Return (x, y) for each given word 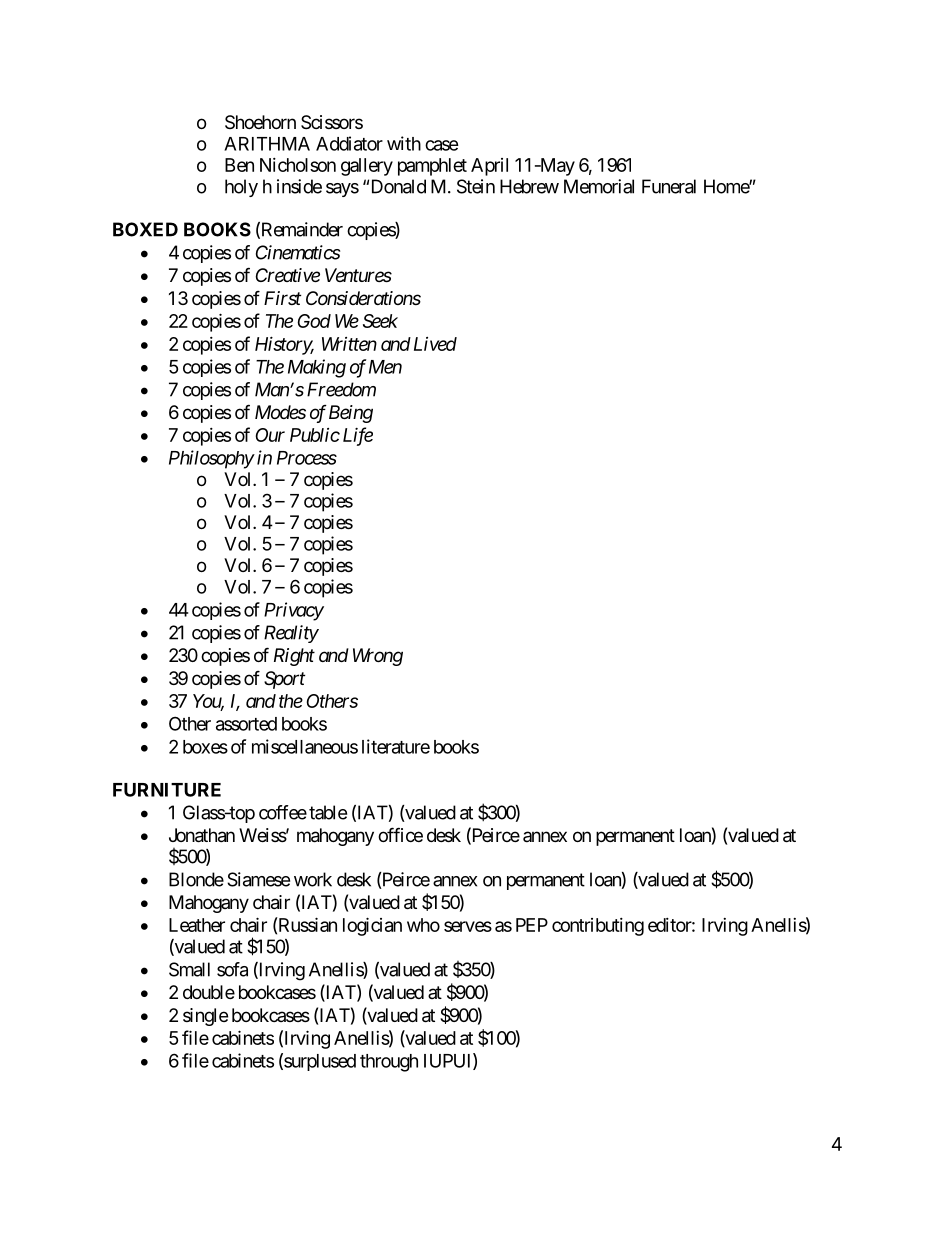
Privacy (294, 611)
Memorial (599, 186)
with (404, 143)
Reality (291, 634)
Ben (239, 165)
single (205, 1017)
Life (358, 436)
